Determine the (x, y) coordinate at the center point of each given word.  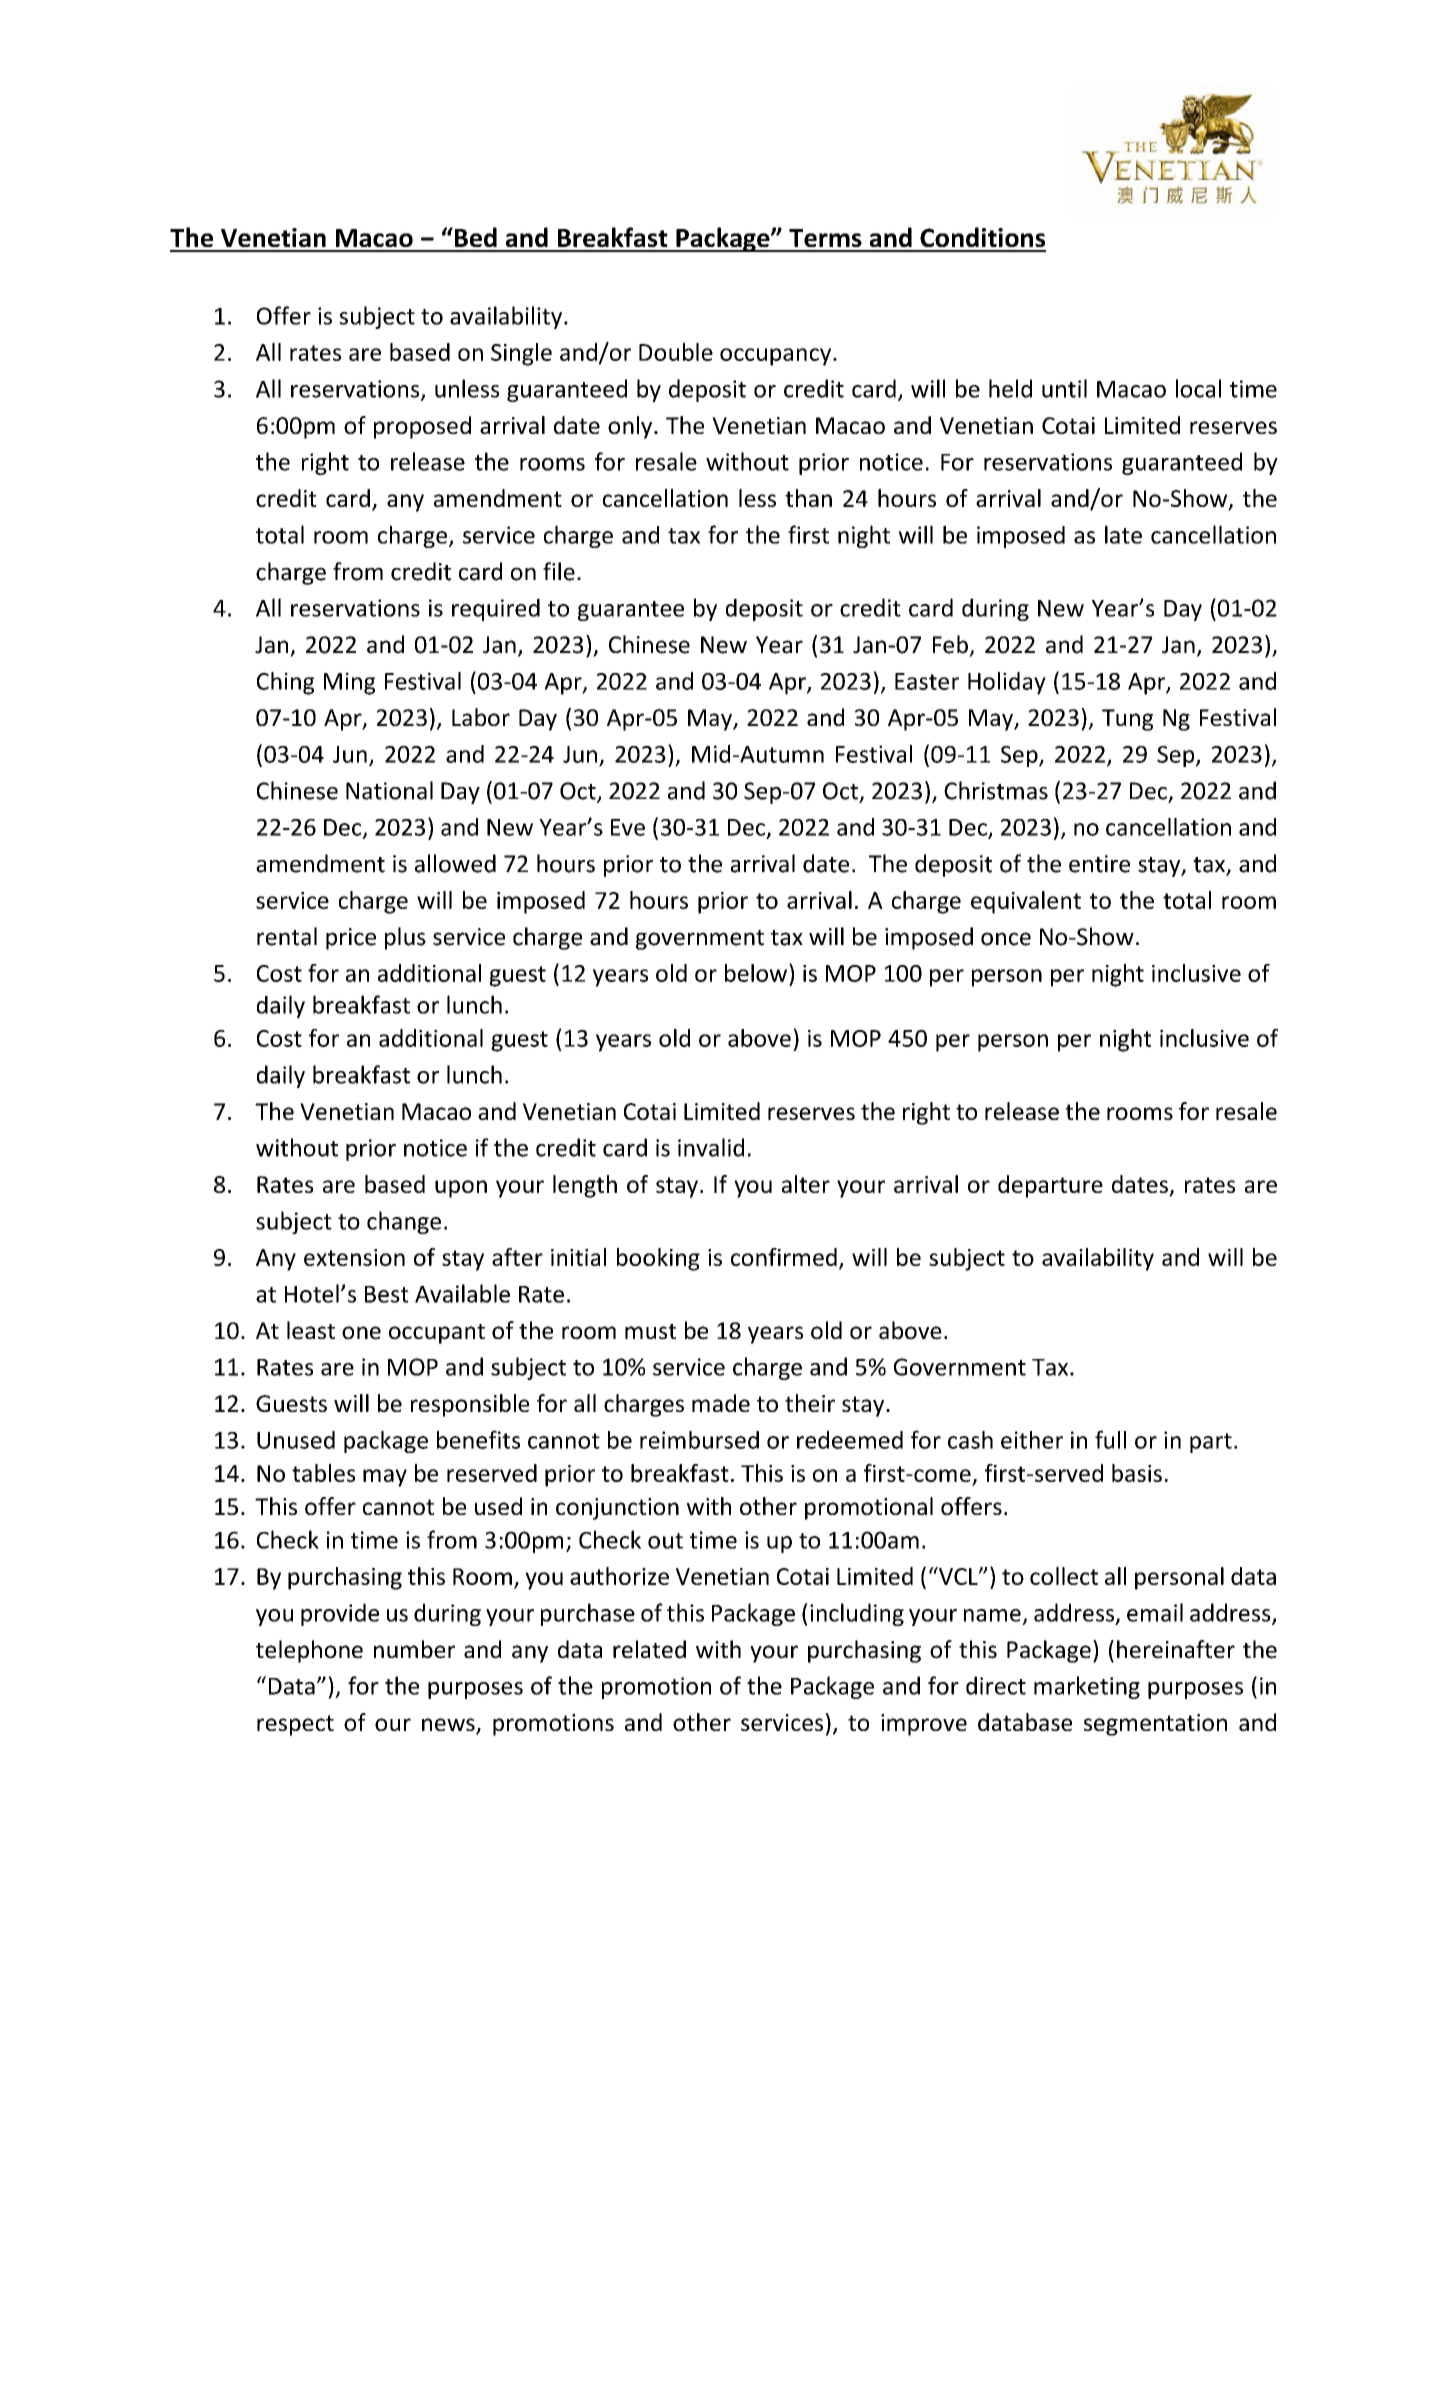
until (1064, 388)
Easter (927, 681)
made (721, 1403)
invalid (711, 1147)
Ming (349, 683)
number (414, 1649)
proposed (422, 427)
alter (806, 1184)
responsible (470, 1405)
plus (405, 938)
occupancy (777, 357)
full (1110, 1439)
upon (461, 1189)
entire (1099, 864)
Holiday (1007, 683)
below (756, 973)
